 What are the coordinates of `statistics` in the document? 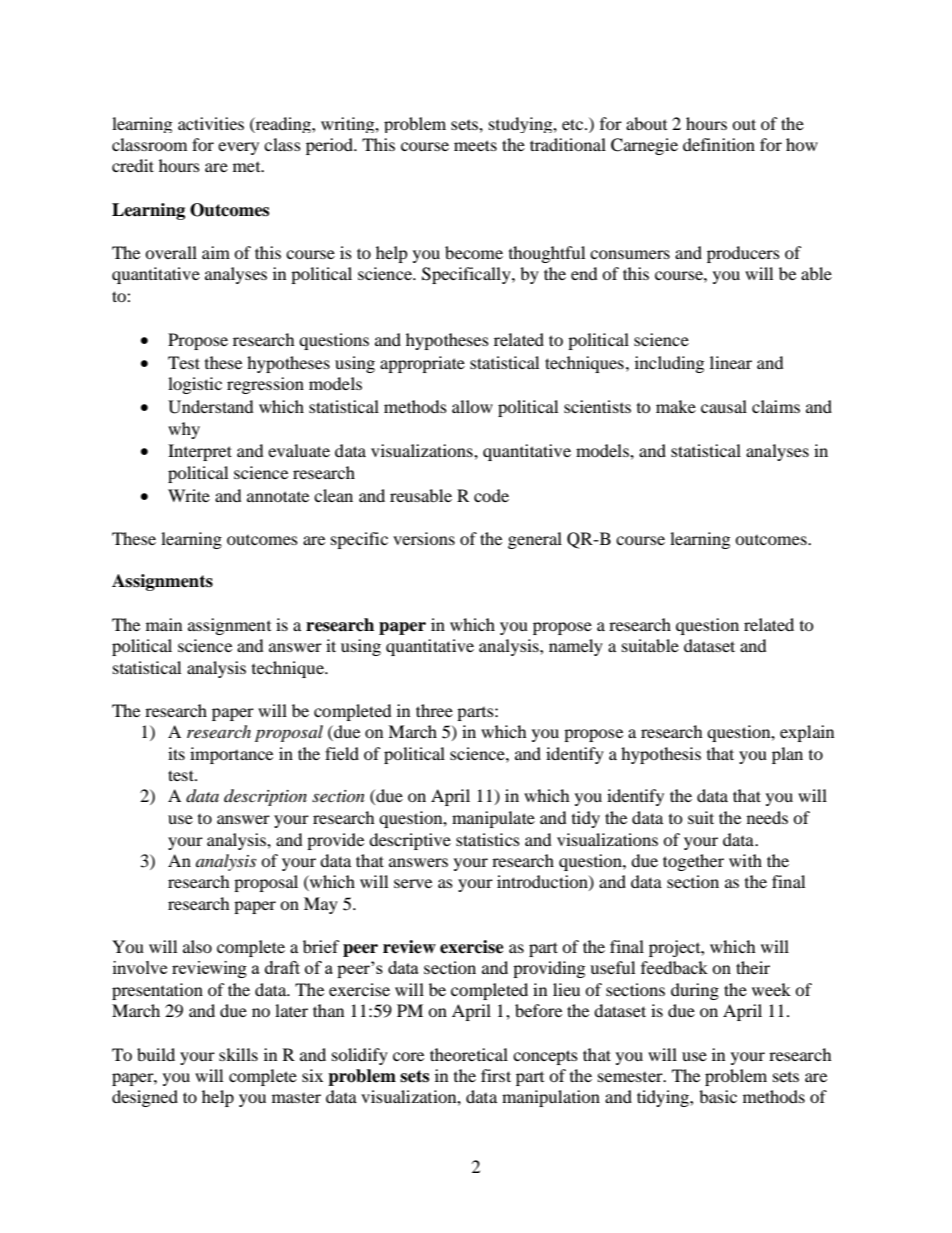 It's located at (488, 839).
